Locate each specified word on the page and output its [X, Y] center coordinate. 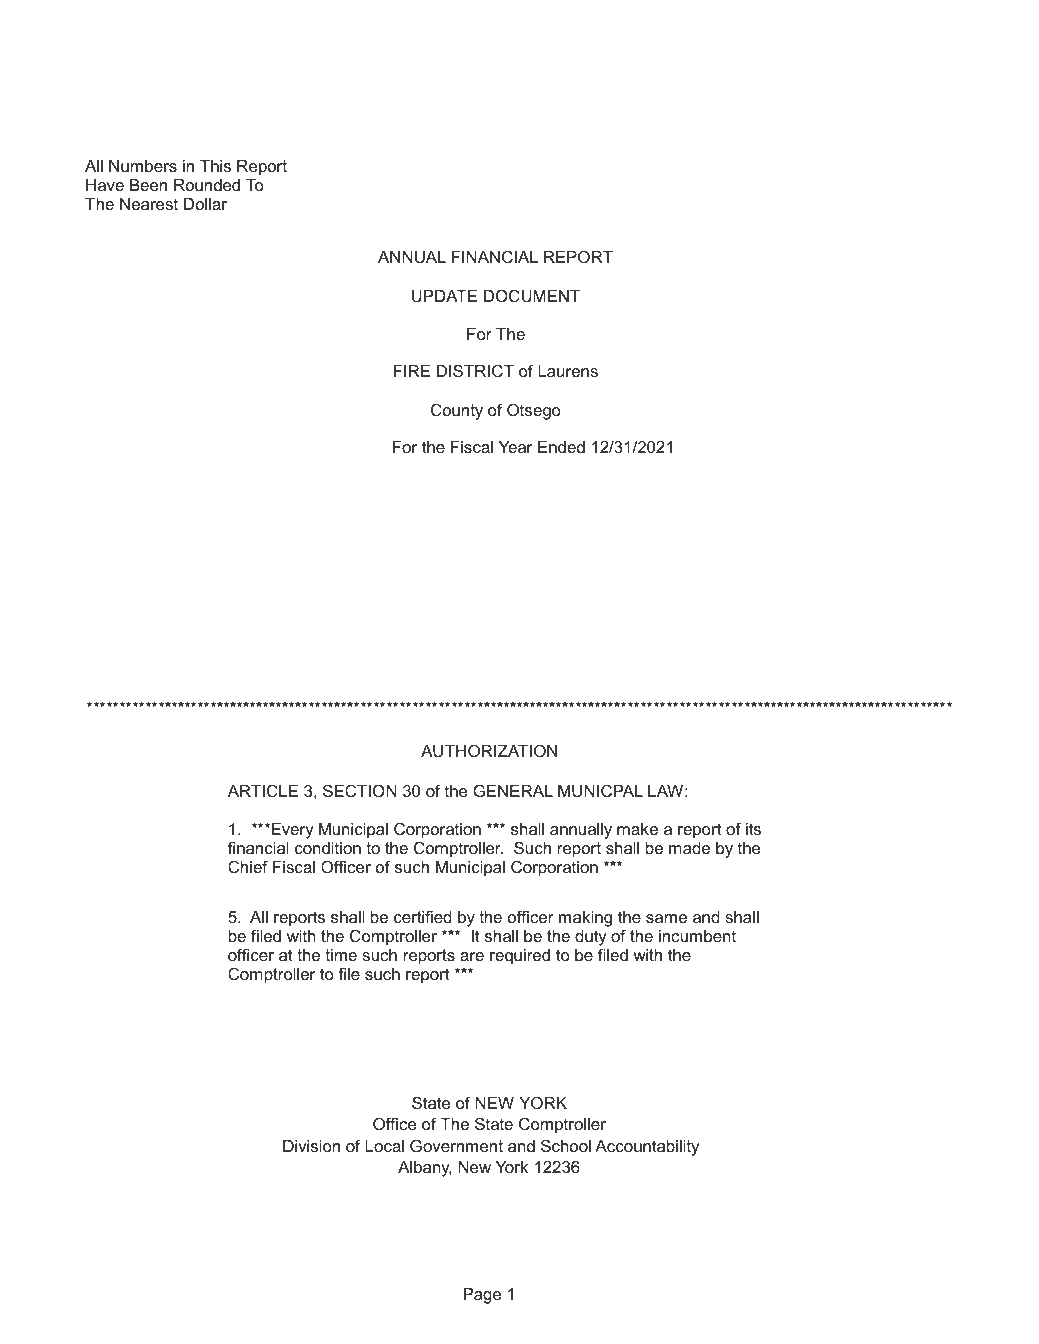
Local [384, 1146]
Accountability [647, 1148]
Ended [561, 447]
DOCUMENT [532, 295]
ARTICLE [263, 790]
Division [311, 1146]
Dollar [205, 204]
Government [456, 1145]
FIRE [412, 371]
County [457, 411]
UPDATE [444, 296]
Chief [248, 866]
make [637, 829]
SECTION [360, 790]
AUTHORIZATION [489, 750]
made [689, 848]
